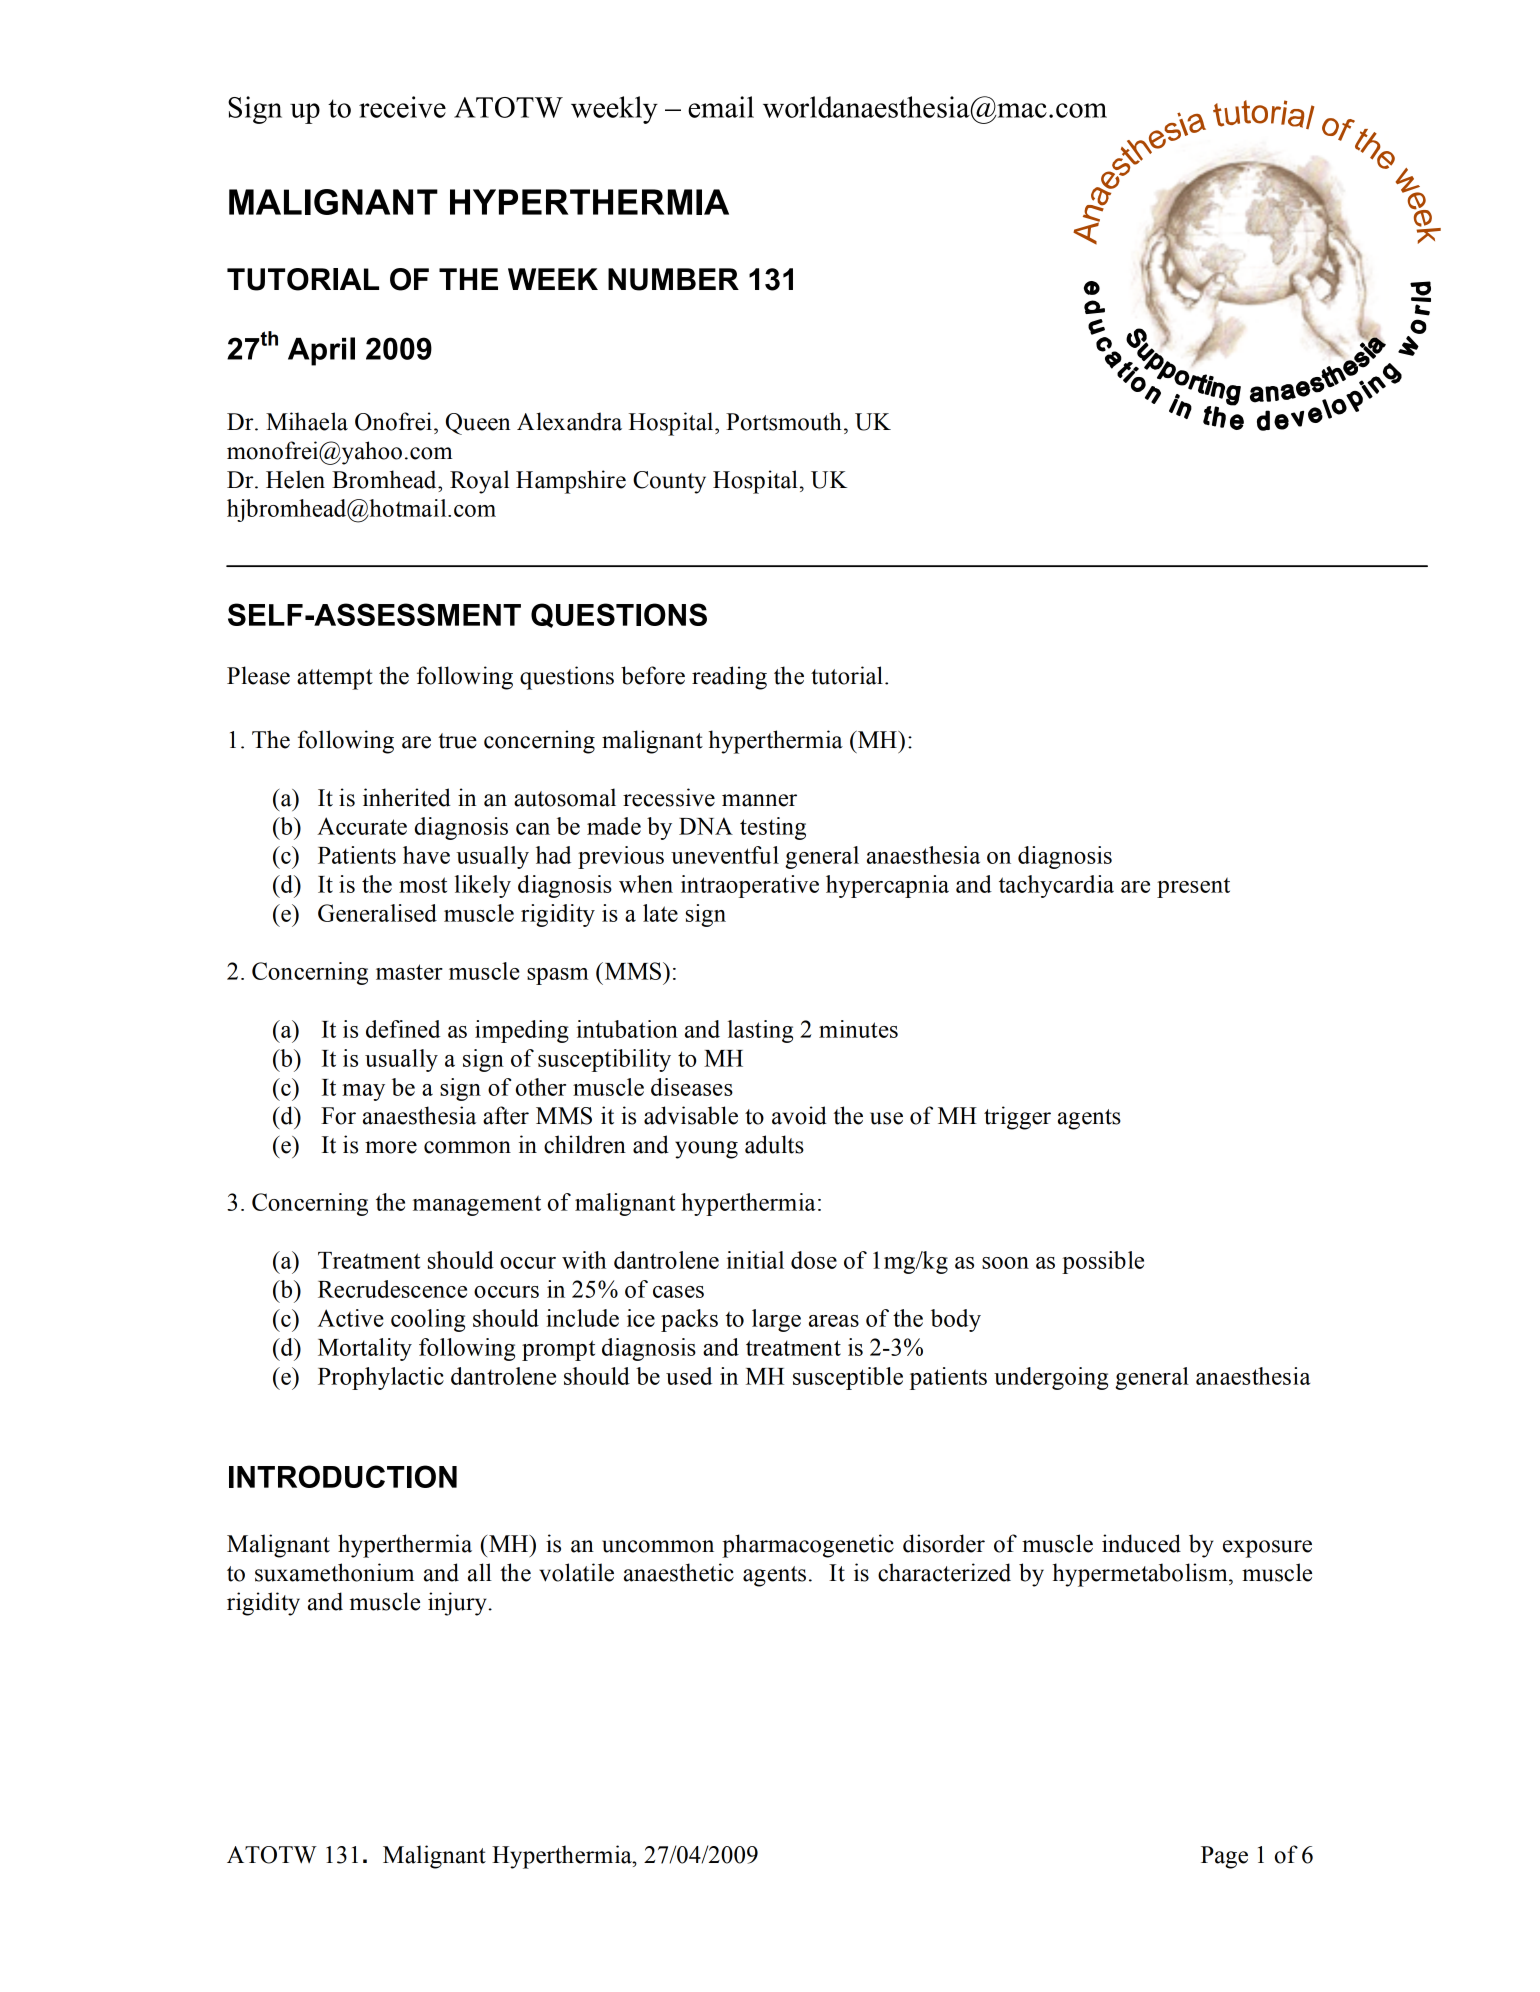  Describe the element at coordinates (1193, 887) in the screenshot. I see `present` at that location.
